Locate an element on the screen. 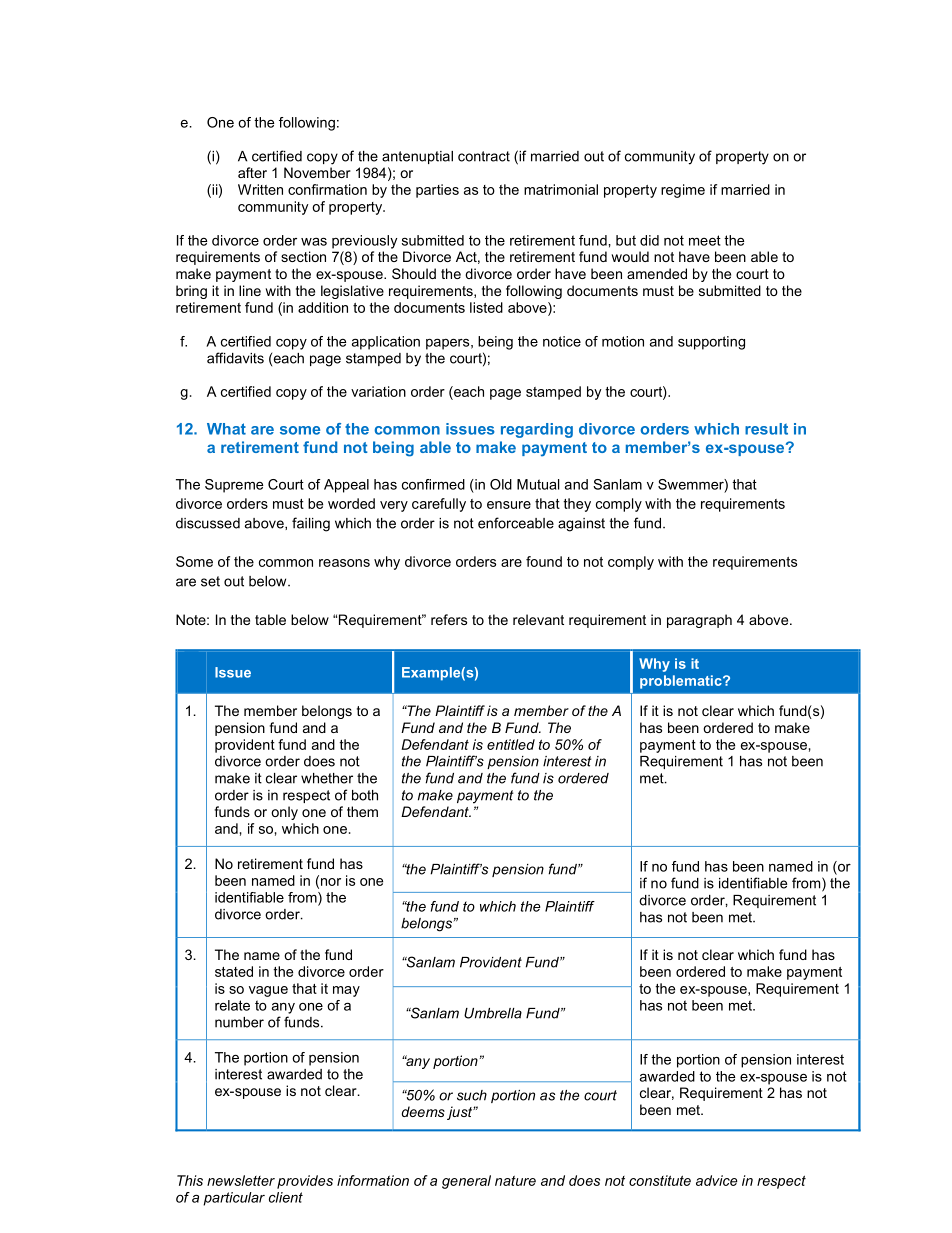 Image resolution: width=952 pixels, height=1233 pixels. set is located at coordinates (210, 581).
